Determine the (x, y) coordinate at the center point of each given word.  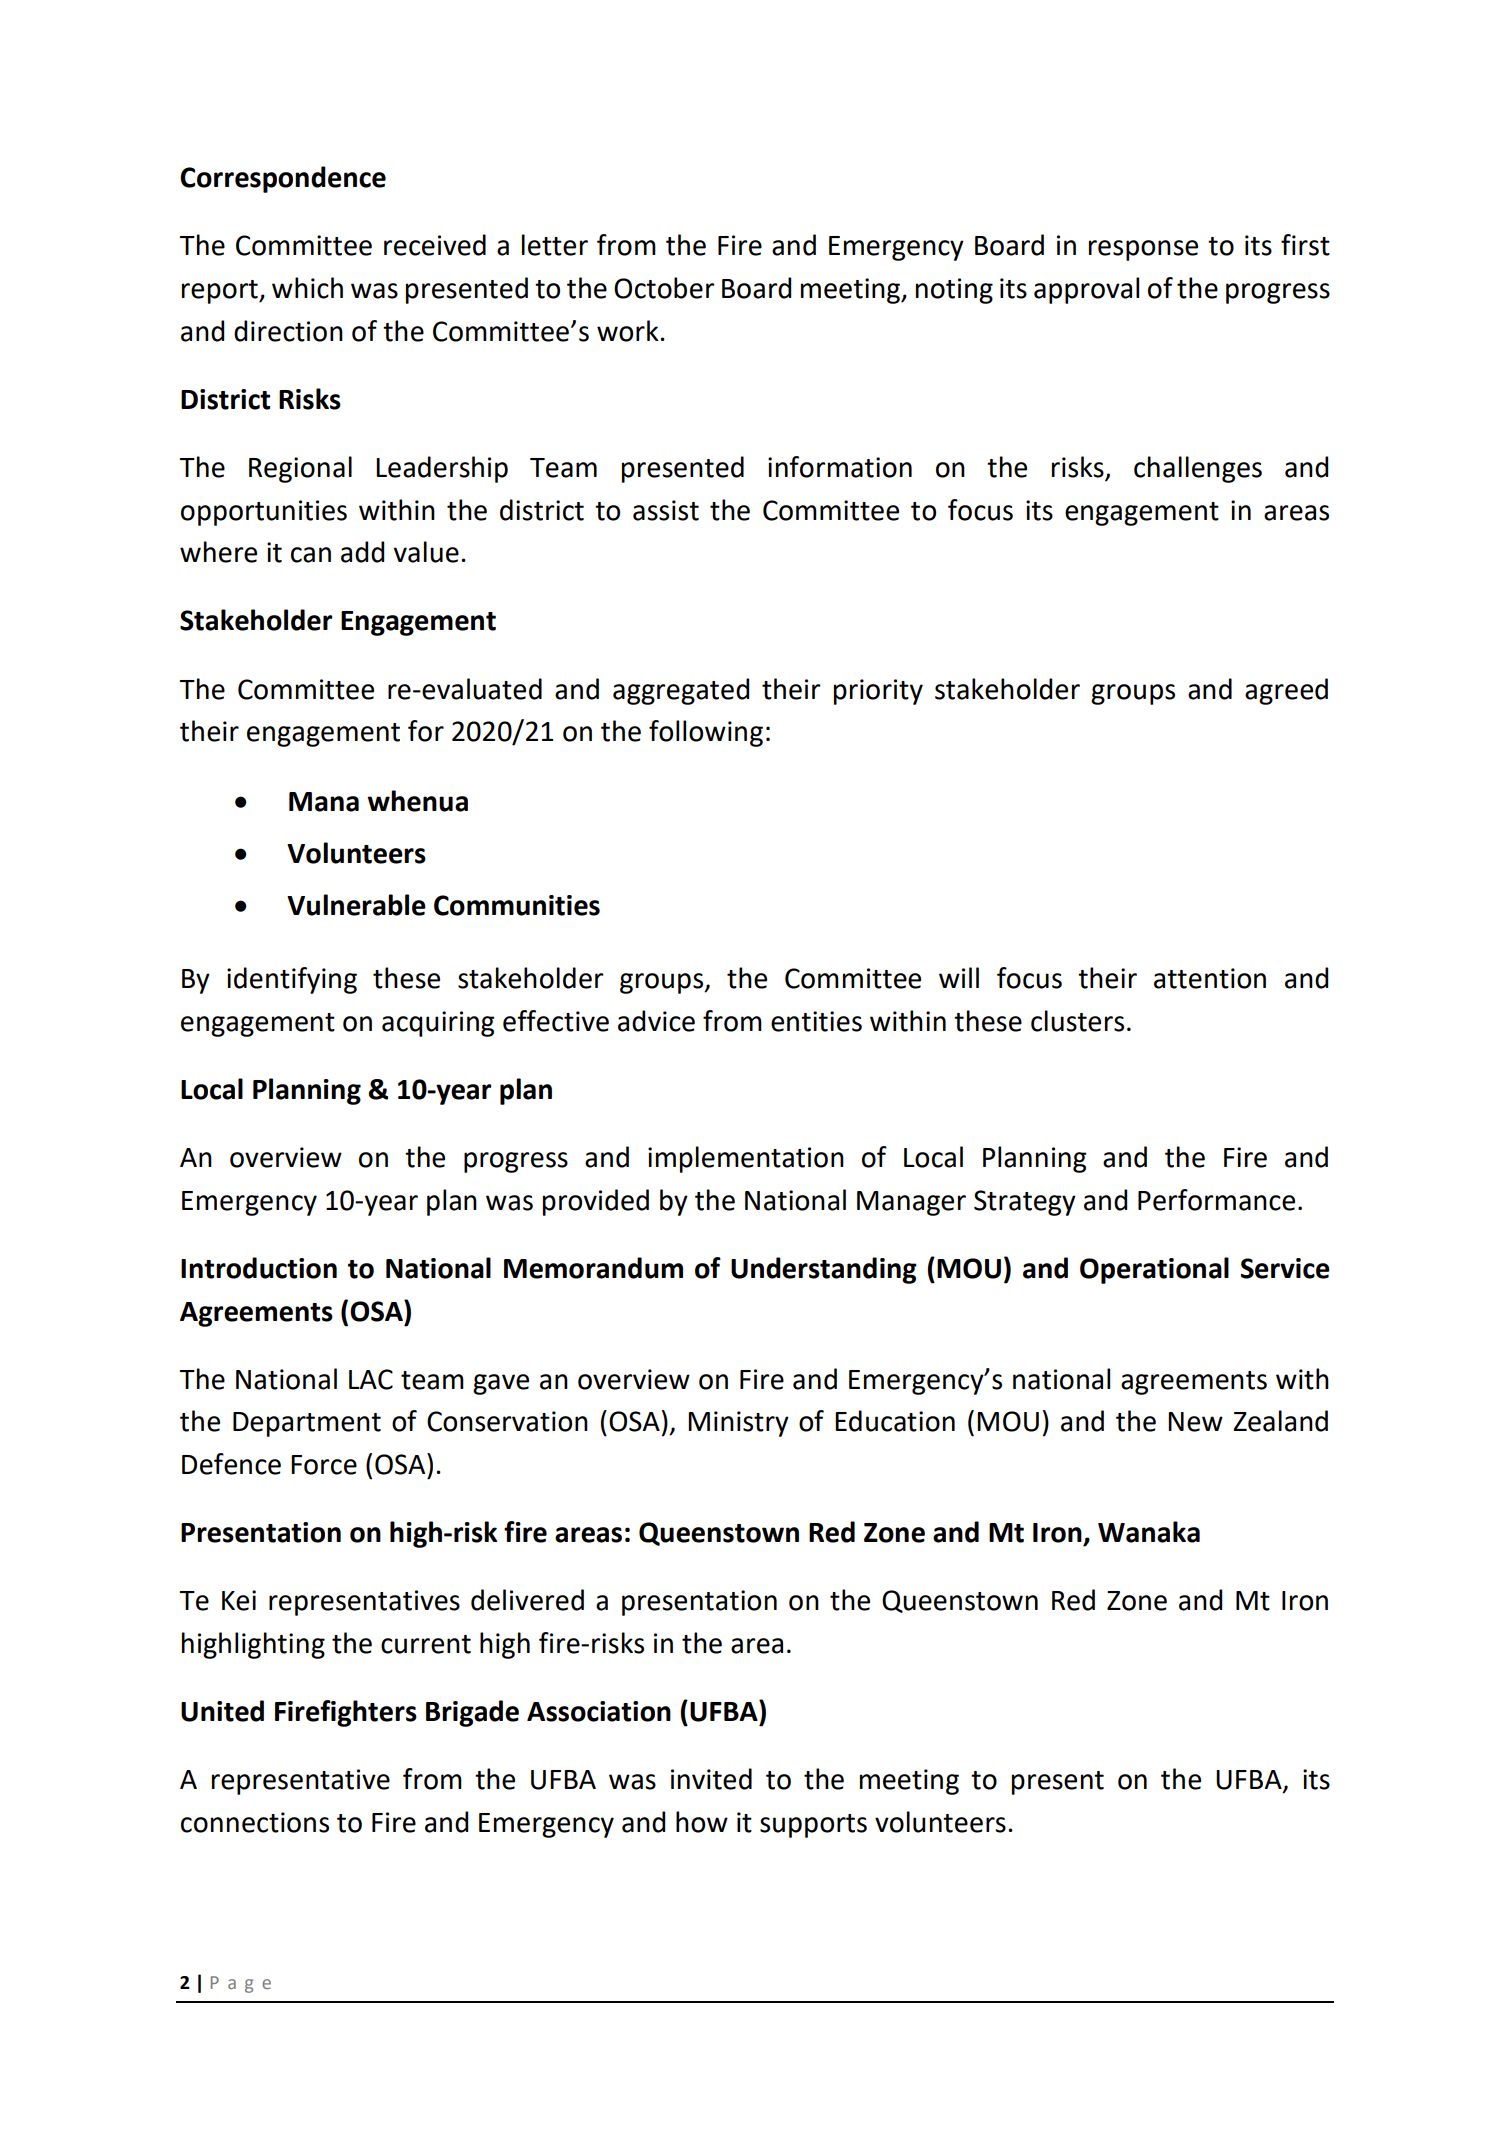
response (1143, 250)
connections (255, 1822)
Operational (1154, 1270)
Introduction (259, 1268)
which (307, 288)
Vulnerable (356, 905)
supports (813, 1826)
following (706, 733)
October (664, 288)
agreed (1286, 691)
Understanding (824, 1270)
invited (711, 1779)
